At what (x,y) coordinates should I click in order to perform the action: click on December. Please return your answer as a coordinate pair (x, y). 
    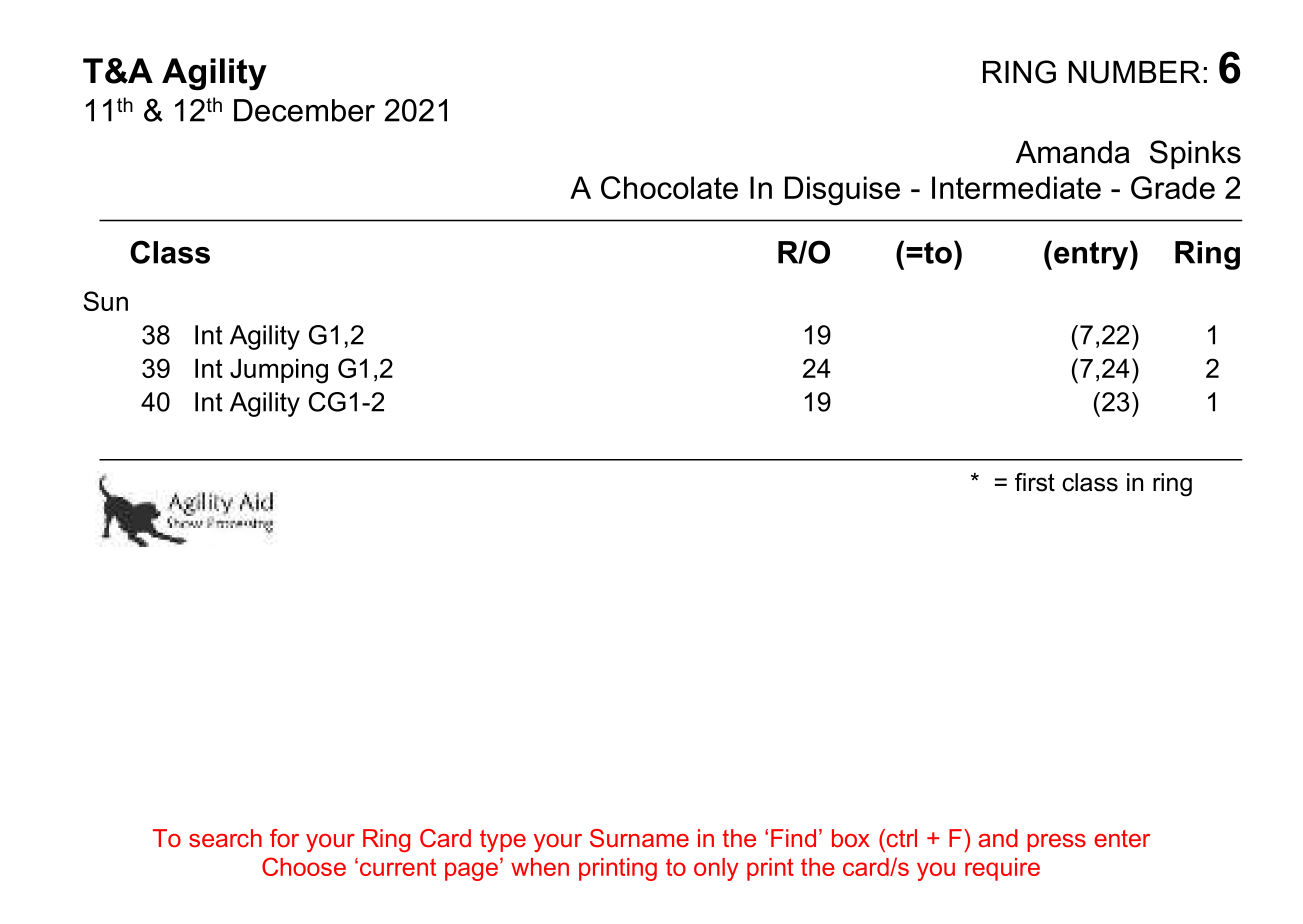
    Looking at the image, I should click on (304, 110).
